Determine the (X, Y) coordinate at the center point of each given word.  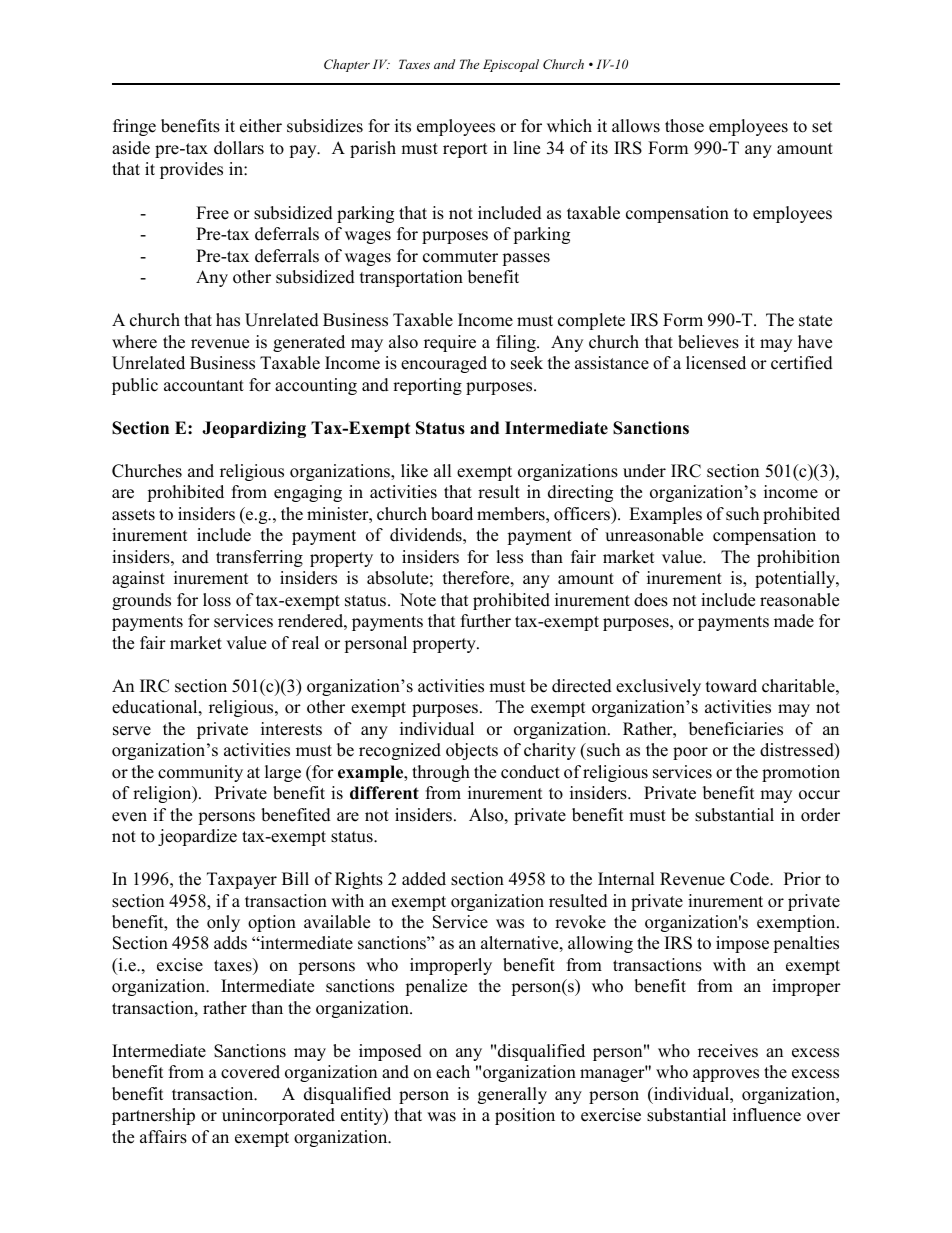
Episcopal (511, 65)
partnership (153, 1116)
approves (726, 1075)
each (453, 1072)
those (684, 126)
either (261, 126)
